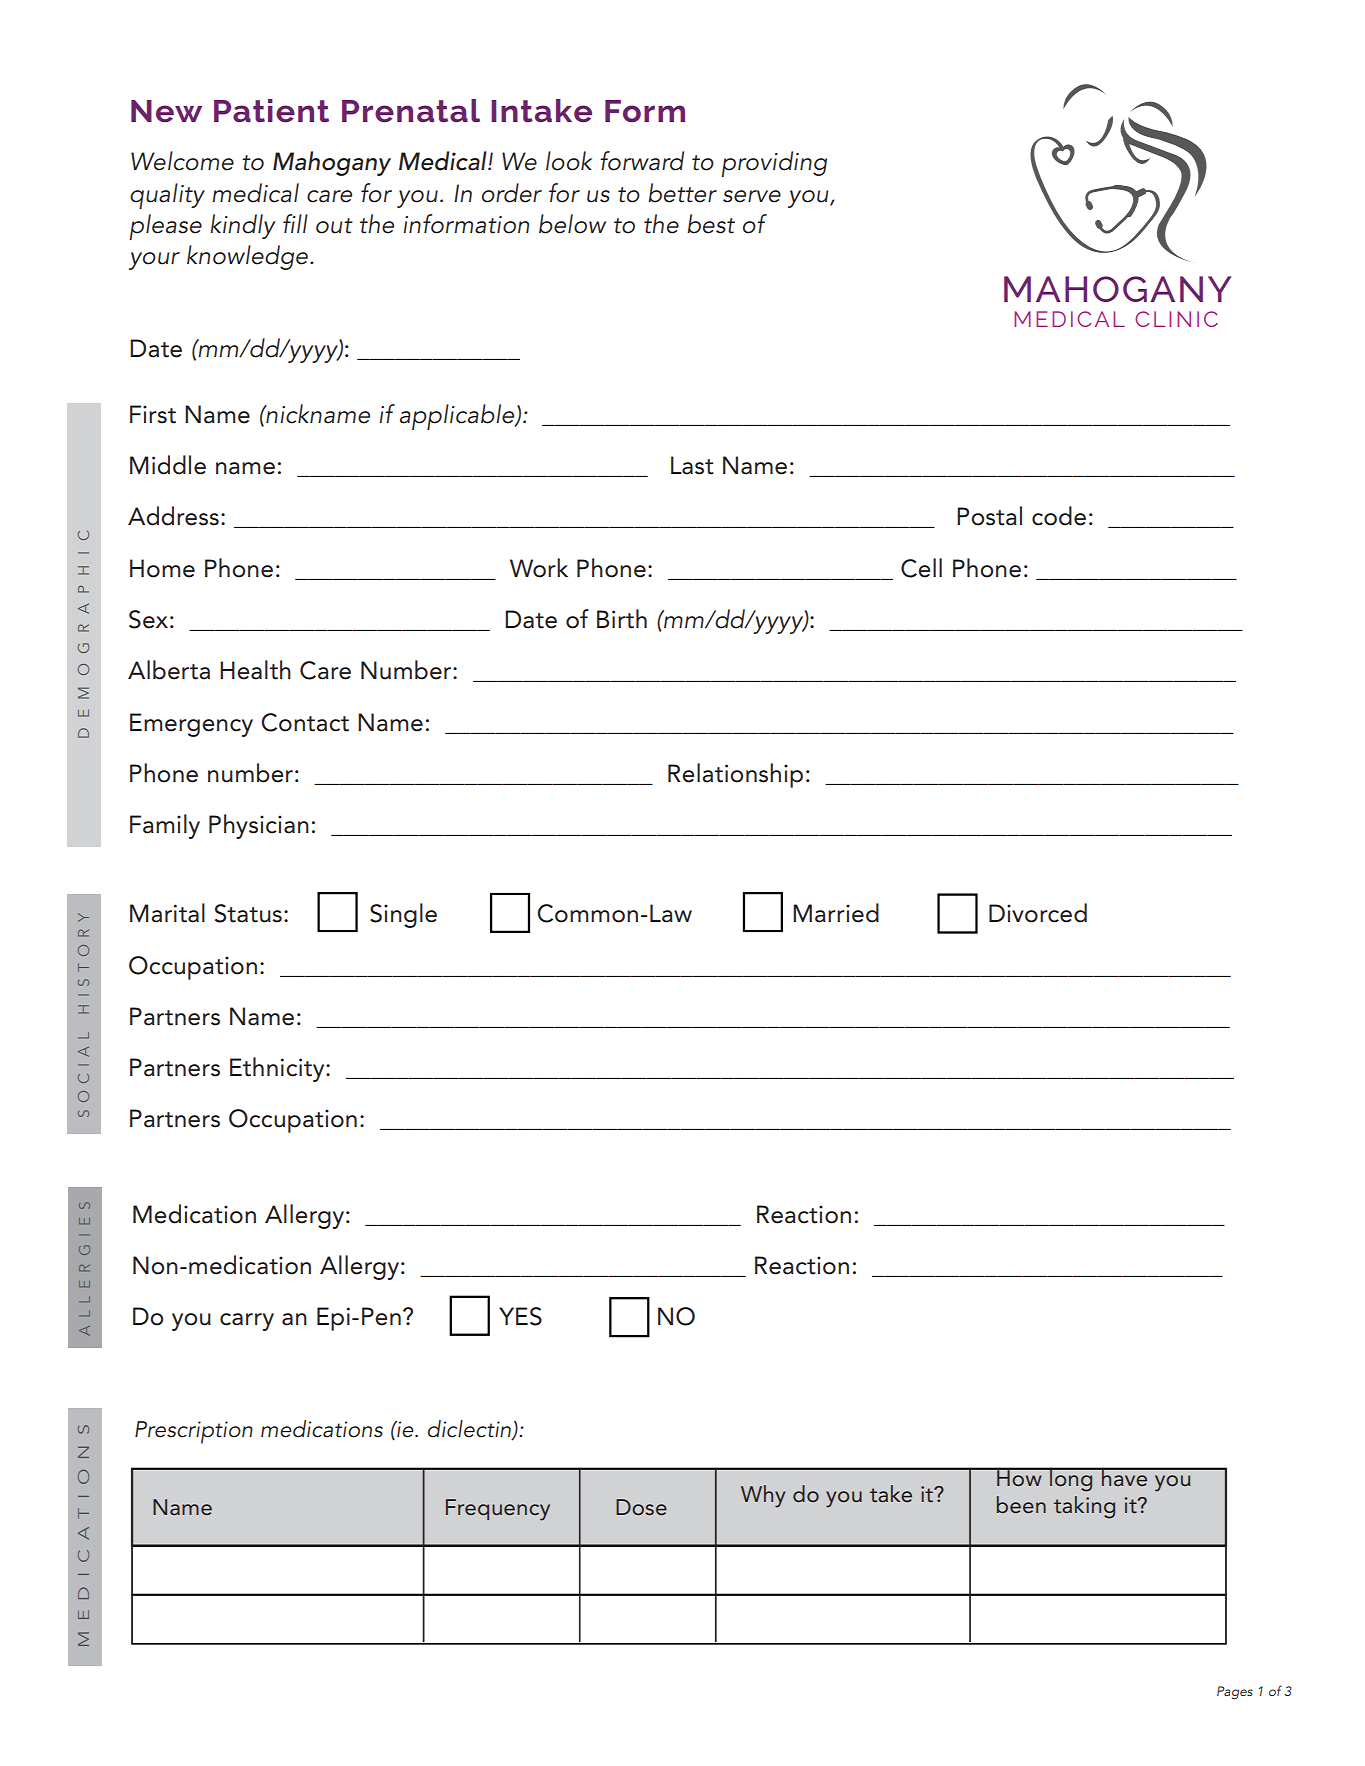 The image size is (1365, 1766). I want to click on code, so click(1059, 516).
